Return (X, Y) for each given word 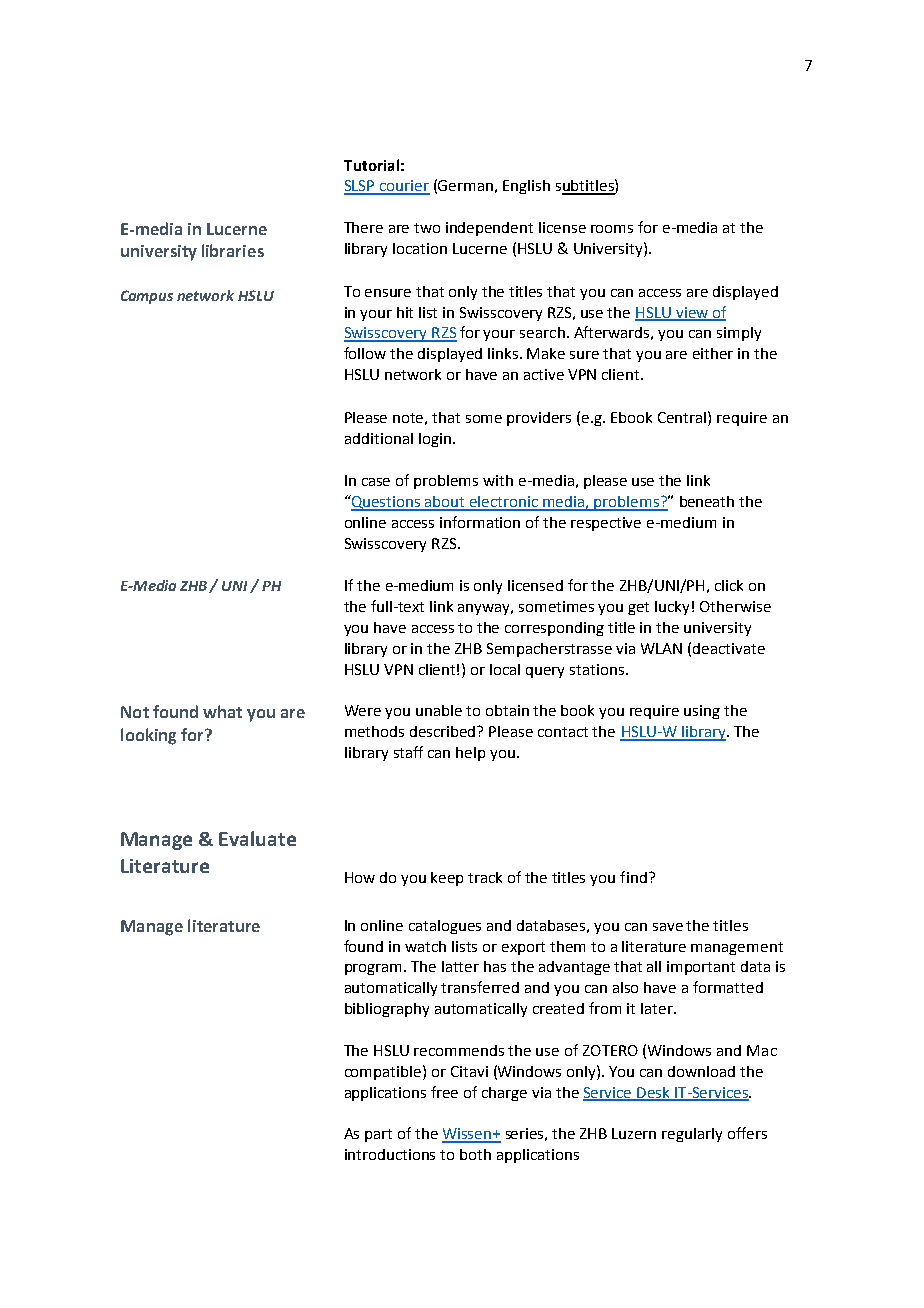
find (633, 877)
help (470, 754)
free (444, 1092)
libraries (233, 250)
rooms (612, 229)
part (378, 1135)
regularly (692, 1135)
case (376, 482)
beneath (707, 501)
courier (404, 187)
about (445, 503)
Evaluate (257, 838)
